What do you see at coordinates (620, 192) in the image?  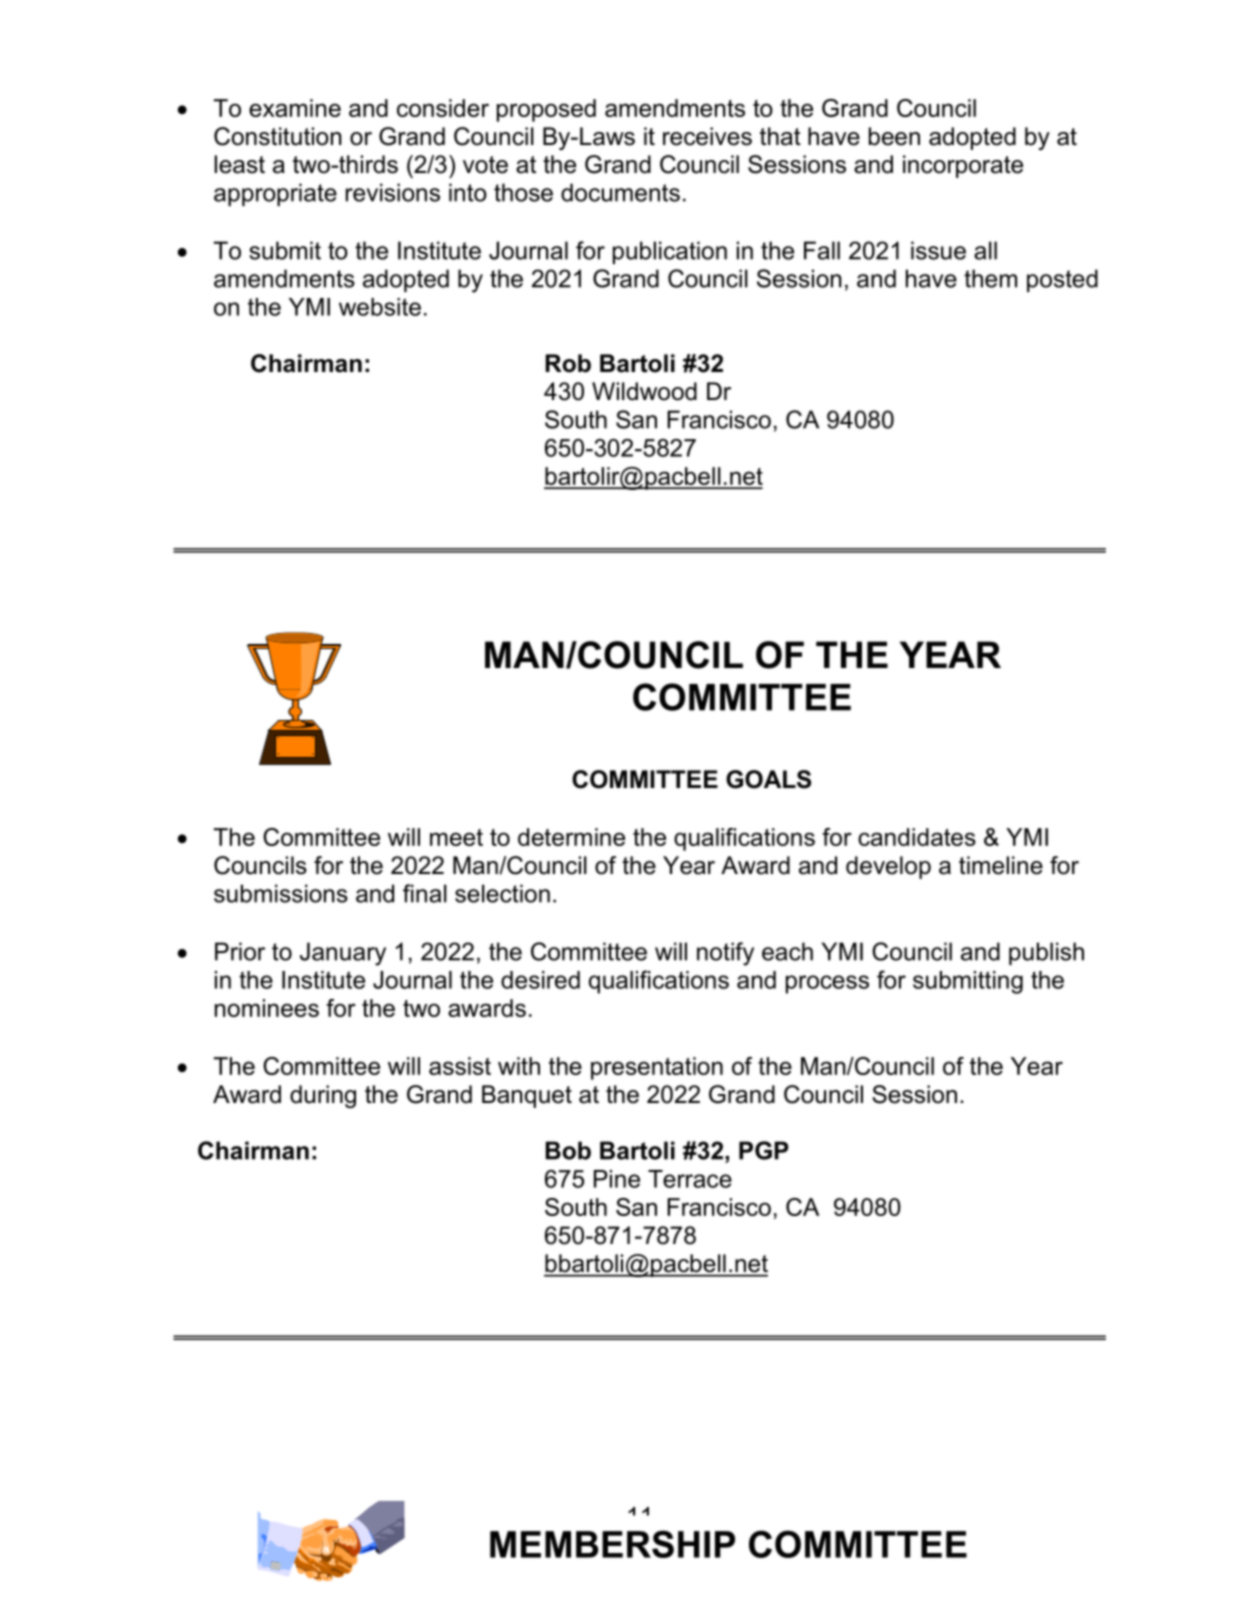 I see `documents` at bounding box center [620, 192].
